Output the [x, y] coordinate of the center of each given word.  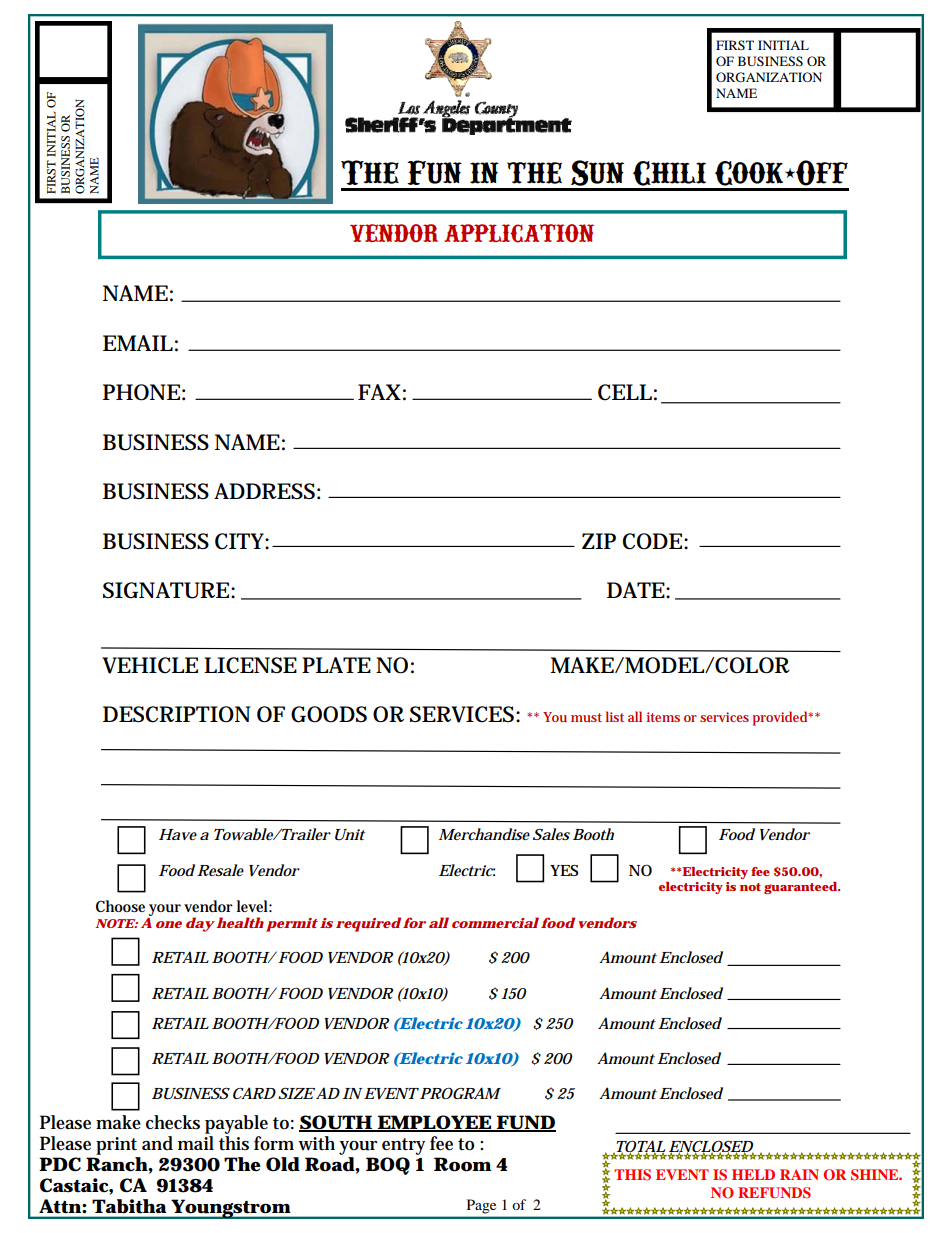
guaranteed [801, 888]
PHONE [141, 392]
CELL [625, 392]
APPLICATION [519, 233]
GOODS [329, 714]
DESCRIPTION [176, 714]
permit [292, 925]
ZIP [599, 541]
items [663, 717]
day [200, 924]
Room [462, 1164]
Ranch [117, 1164]
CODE [652, 541]
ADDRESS [264, 491]
